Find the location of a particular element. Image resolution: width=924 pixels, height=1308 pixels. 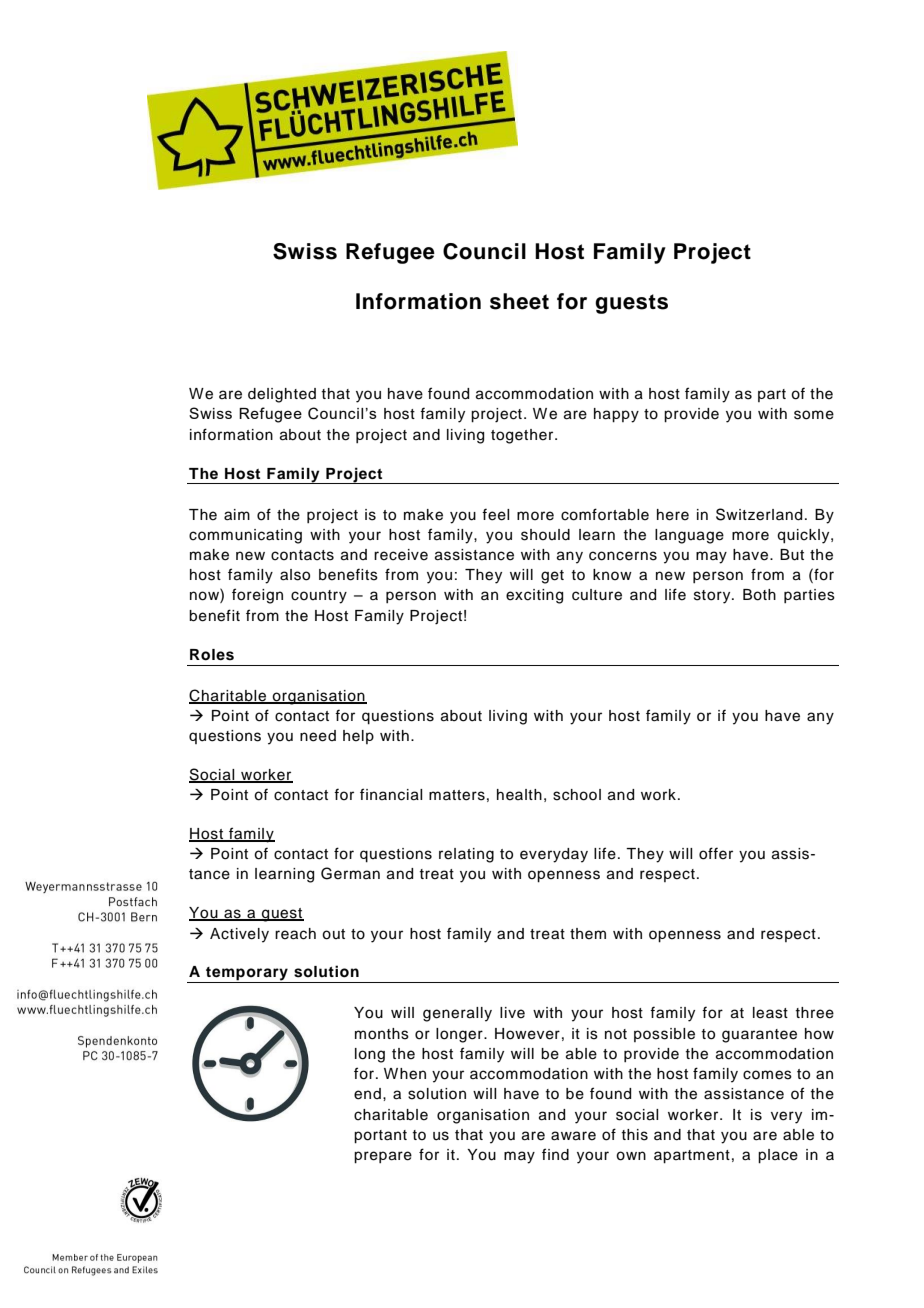

aim is located at coordinates (237, 515).
